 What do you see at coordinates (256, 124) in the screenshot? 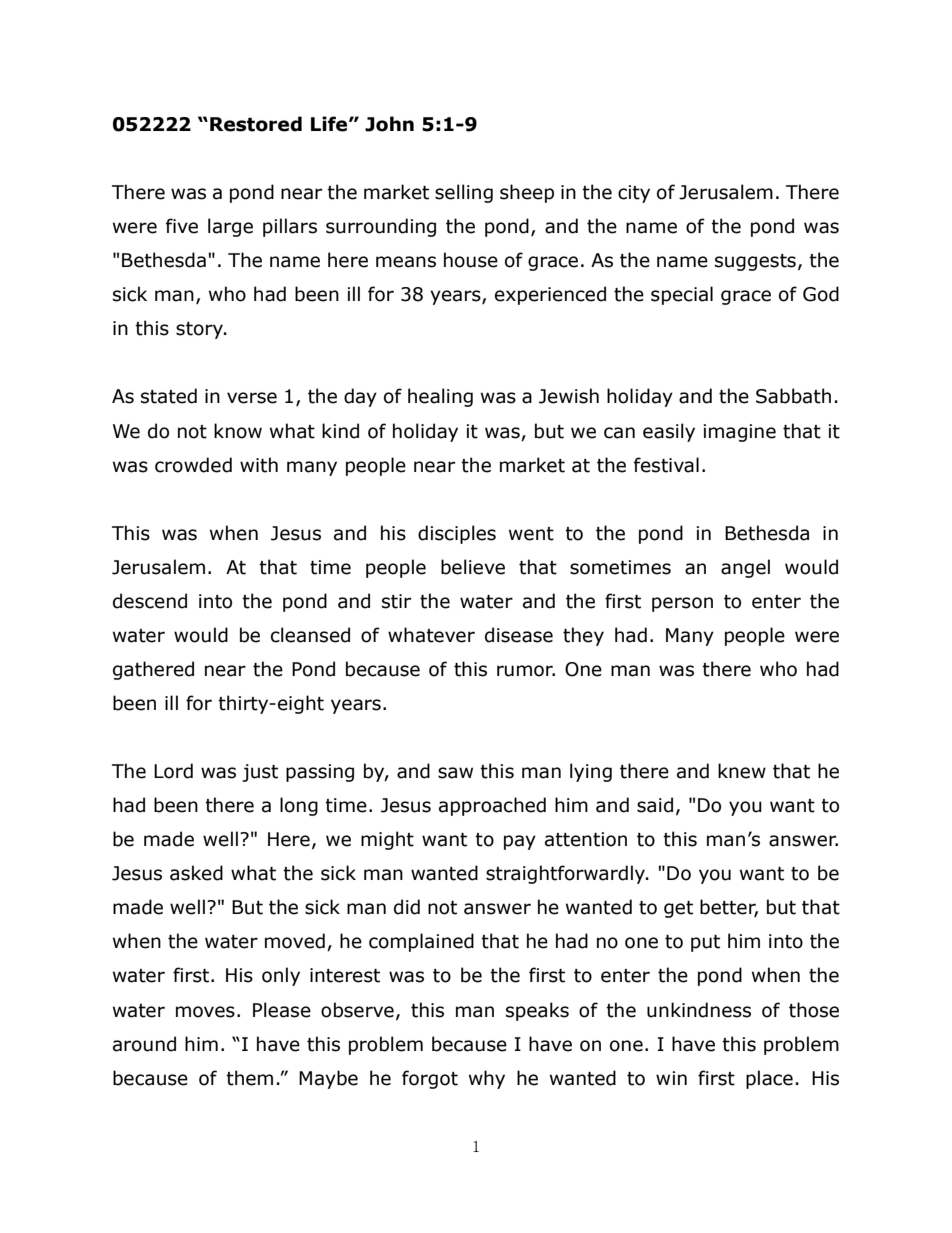
I see `Restored` at bounding box center [256, 124].
